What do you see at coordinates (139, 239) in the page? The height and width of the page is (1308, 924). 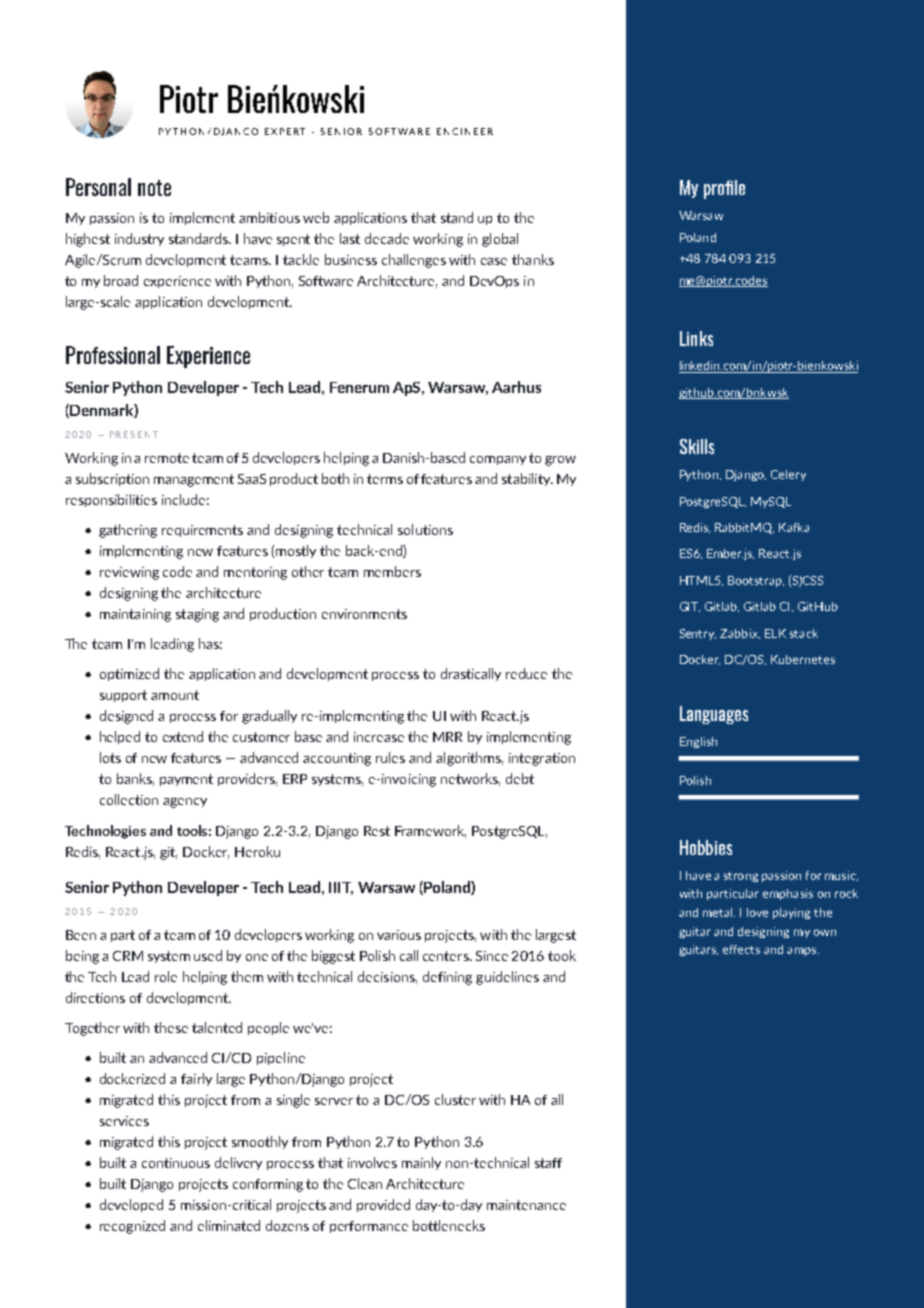 I see `industry` at bounding box center [139, 239].
